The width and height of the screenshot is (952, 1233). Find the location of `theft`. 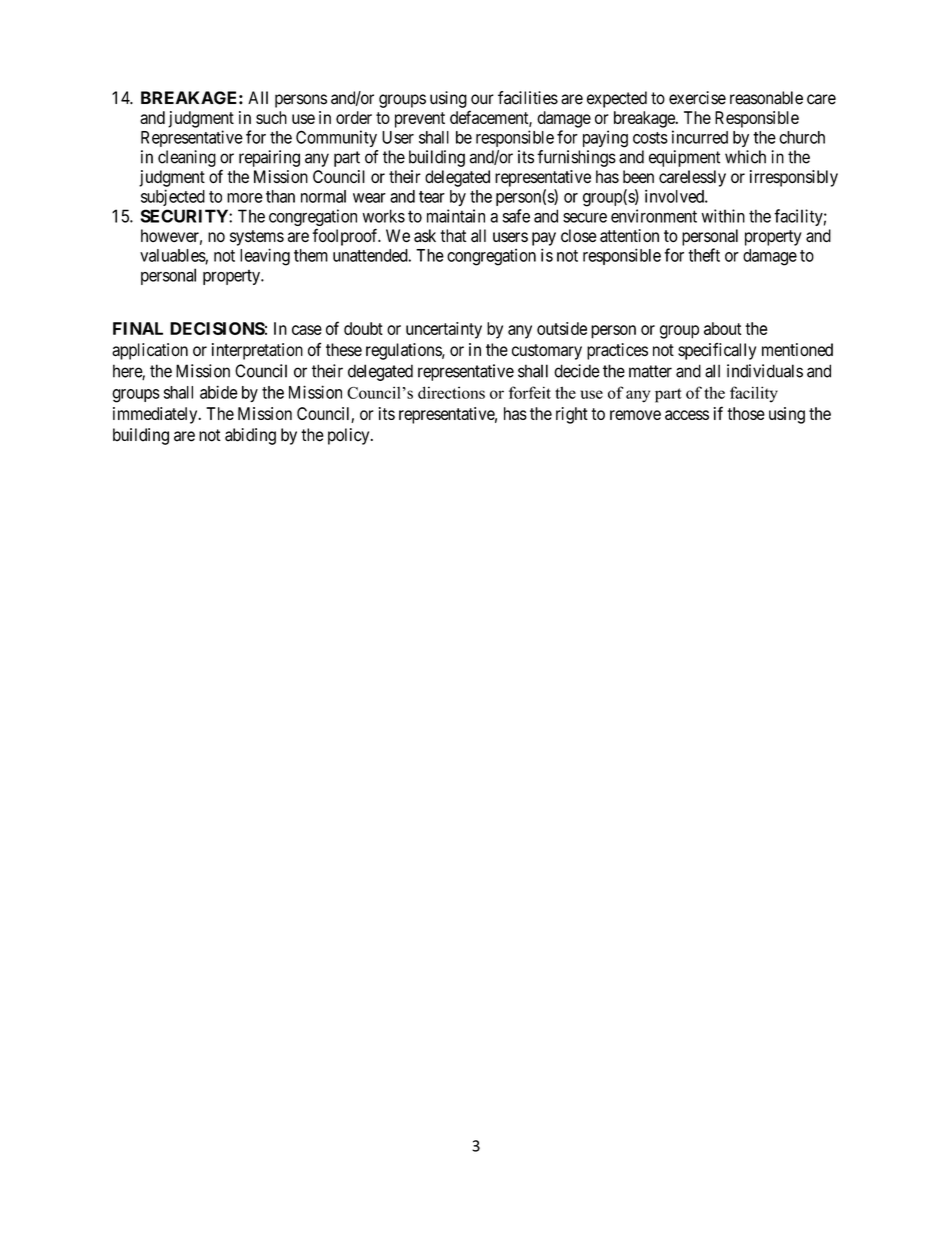

theft is located at coordinates (704, 255).
